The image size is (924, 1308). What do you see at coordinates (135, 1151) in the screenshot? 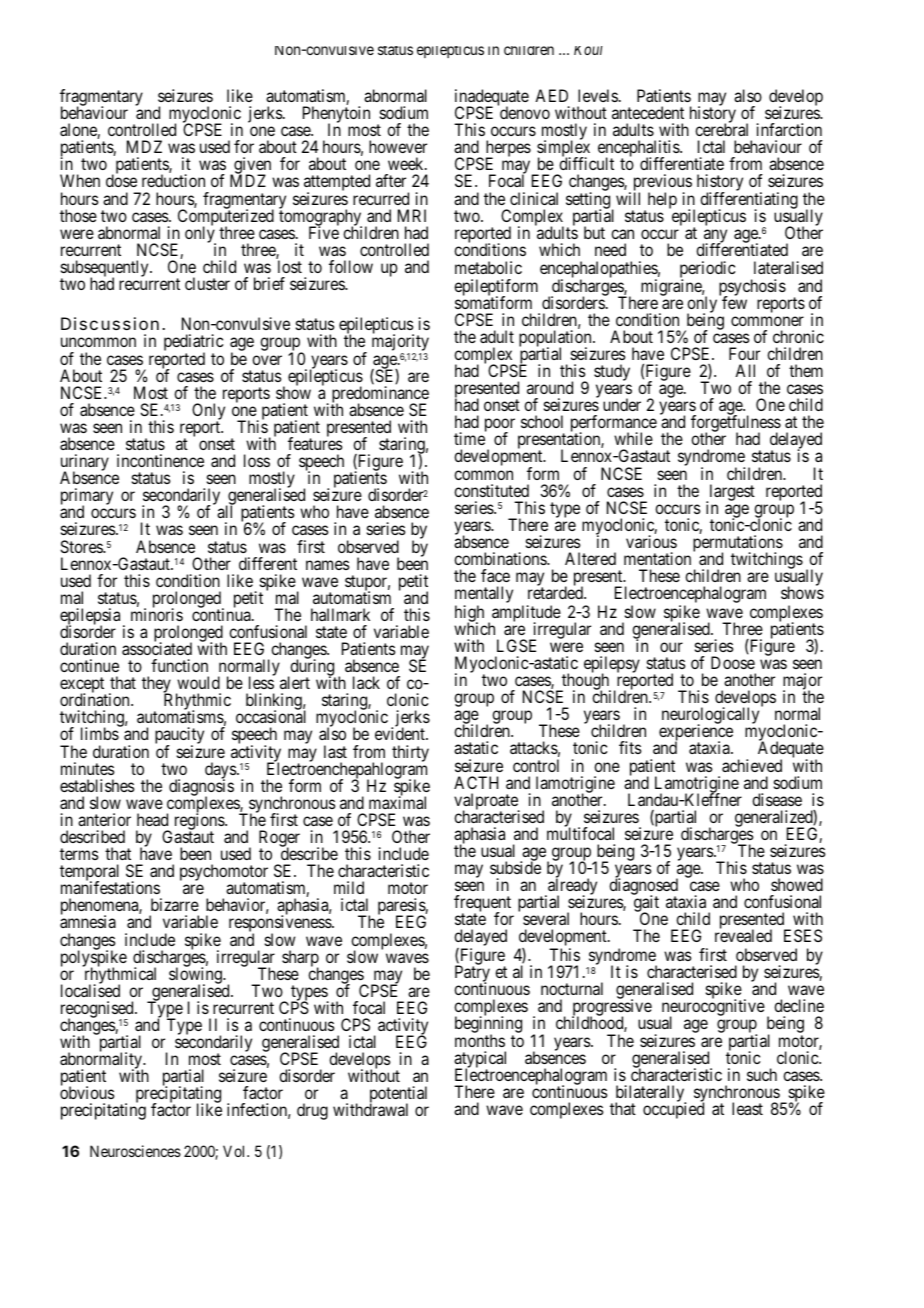
I see `Neurosciences` at bounding box center [135, 1151].
